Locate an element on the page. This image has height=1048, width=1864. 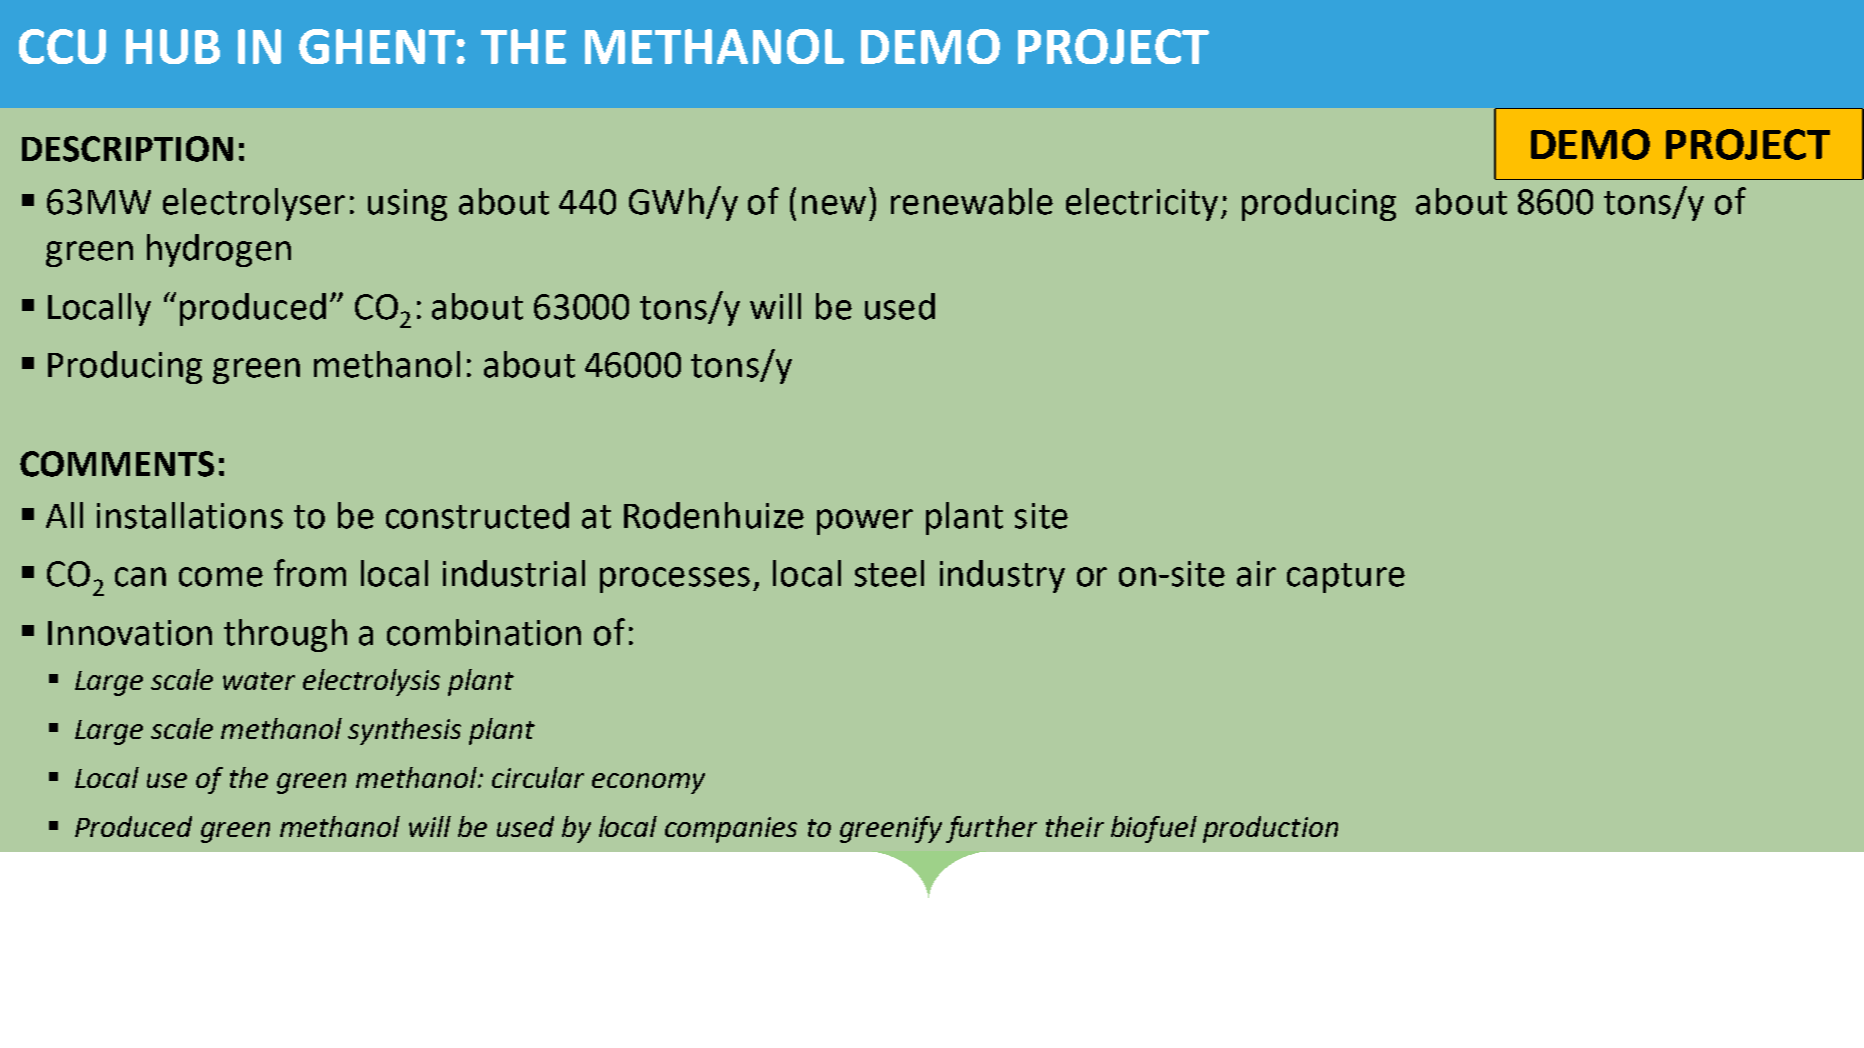
through is located at coordinates (285, 635).
